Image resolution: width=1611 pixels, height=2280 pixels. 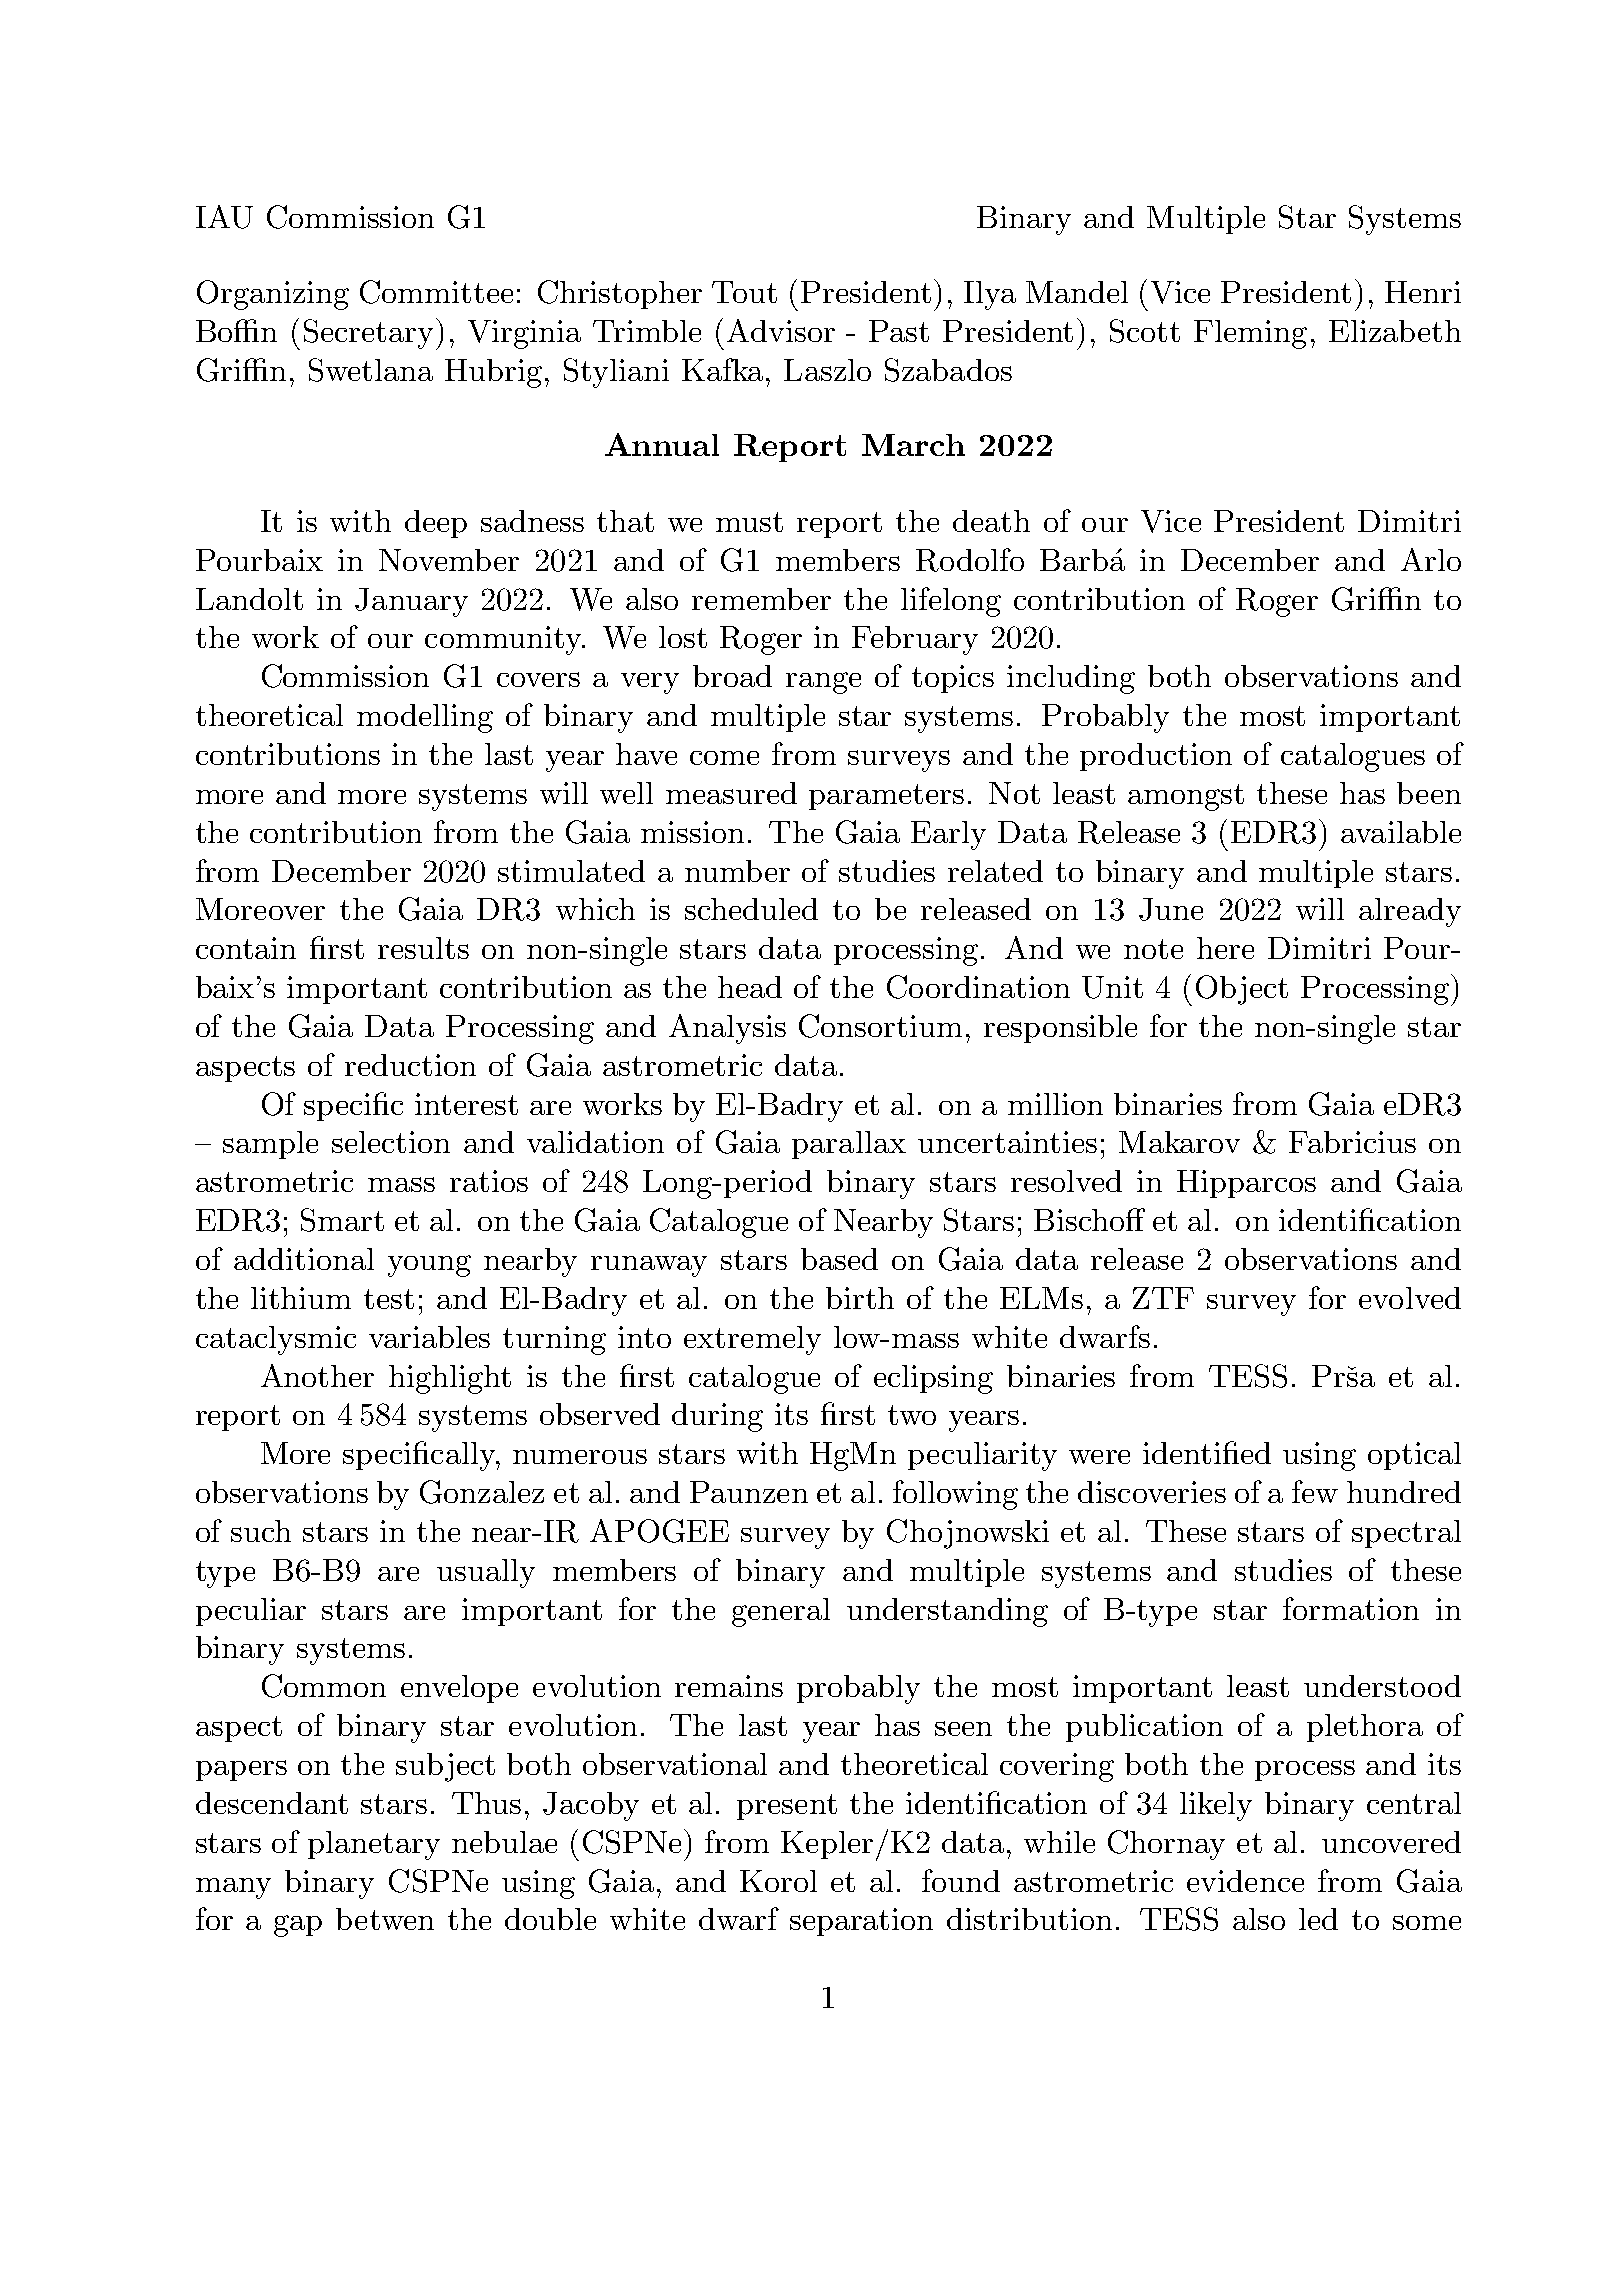 What do you see at coordinates (482, 1492) in the page?
I see `Gonzalez` at bounding box center [482, 1492].
